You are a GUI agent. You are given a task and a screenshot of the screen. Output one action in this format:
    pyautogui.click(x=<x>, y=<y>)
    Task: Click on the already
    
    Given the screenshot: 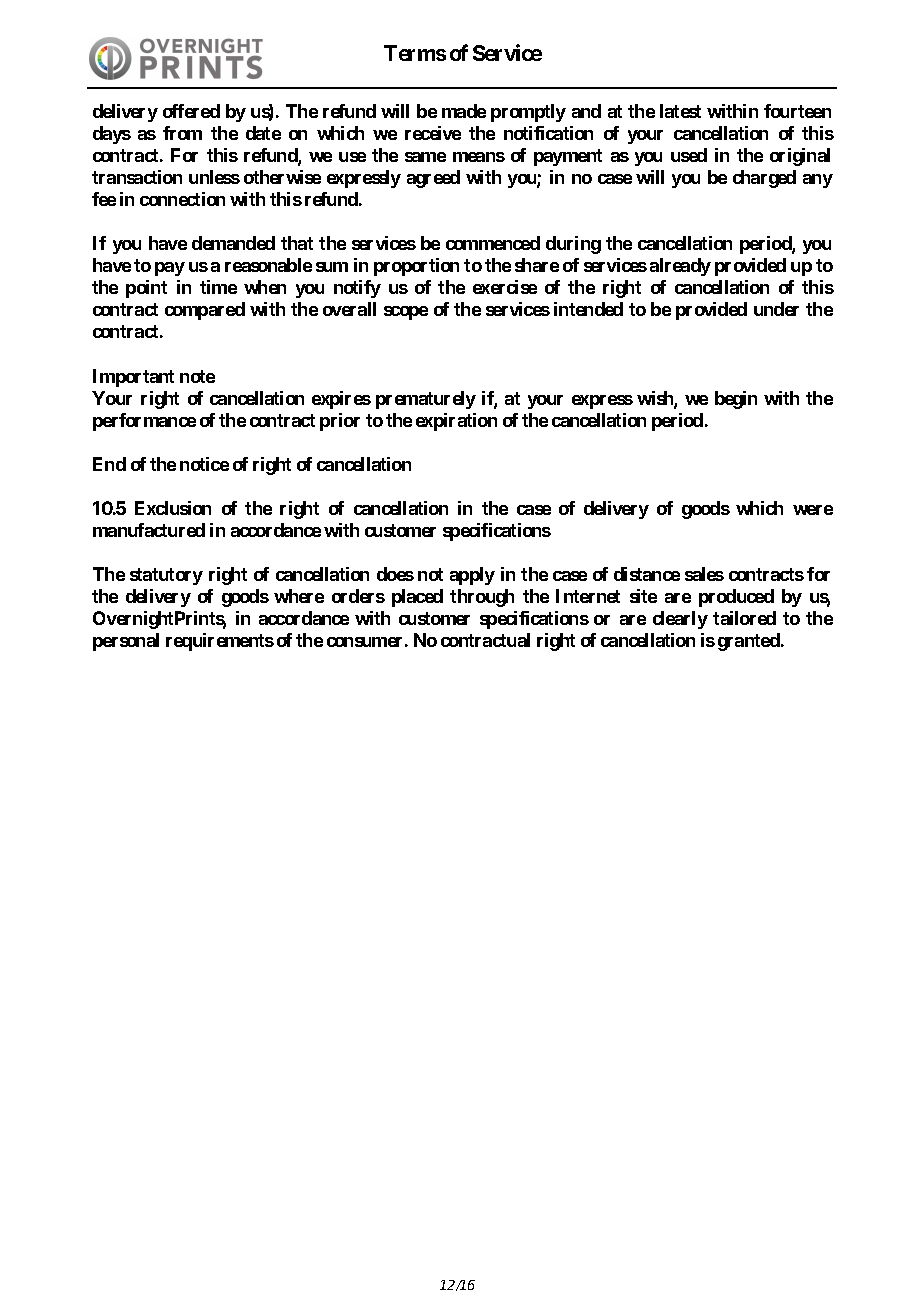 What is the action you would take?
    pyautogui.click(x=680, y=267)
